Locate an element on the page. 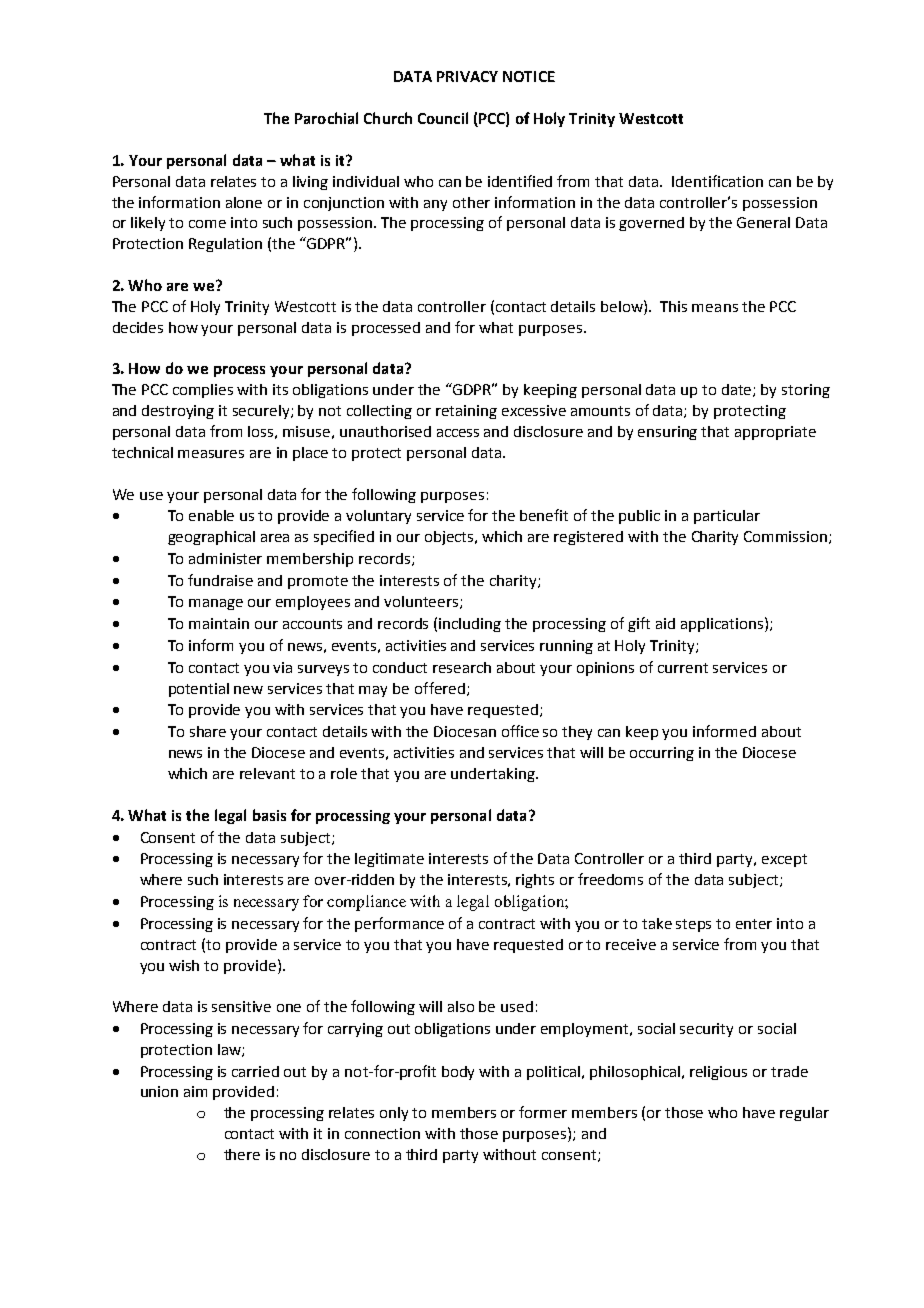  appropriate is located at coordinates (775, 433).
